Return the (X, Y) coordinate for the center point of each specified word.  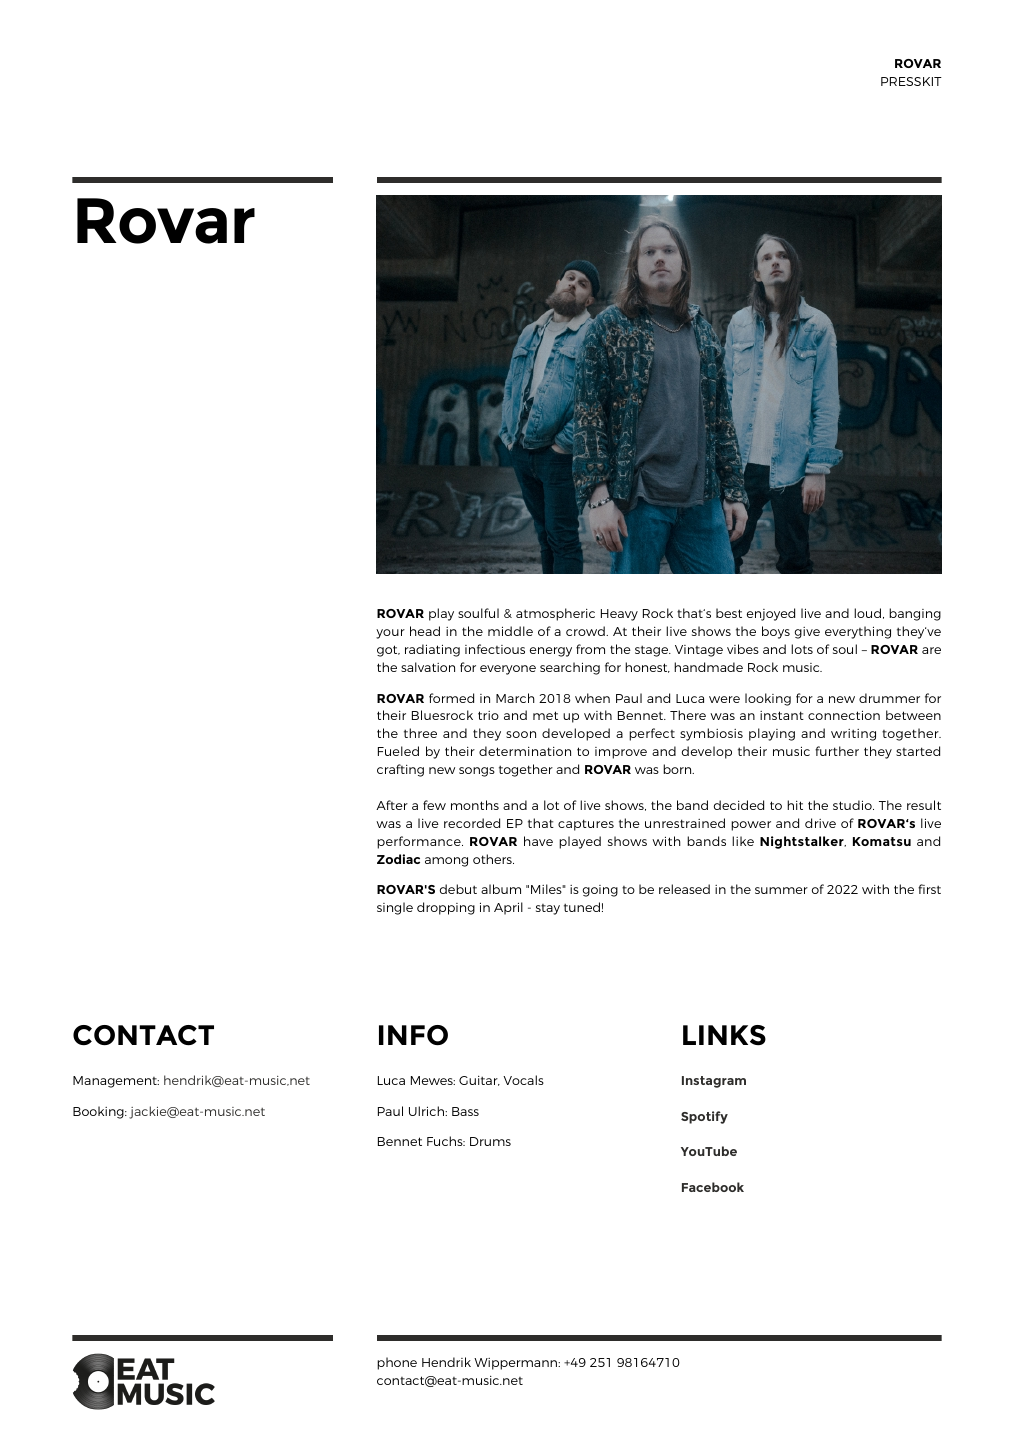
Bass (465, 1111)
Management (116, 1082)
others (493, 859)
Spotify (704, 1117)
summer (781, 890)
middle (510, 631)
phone (397, 1363)
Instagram (714, 1082)
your (390, 634)
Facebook (713, 1187)
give (807, 633)
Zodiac (398, 859)
